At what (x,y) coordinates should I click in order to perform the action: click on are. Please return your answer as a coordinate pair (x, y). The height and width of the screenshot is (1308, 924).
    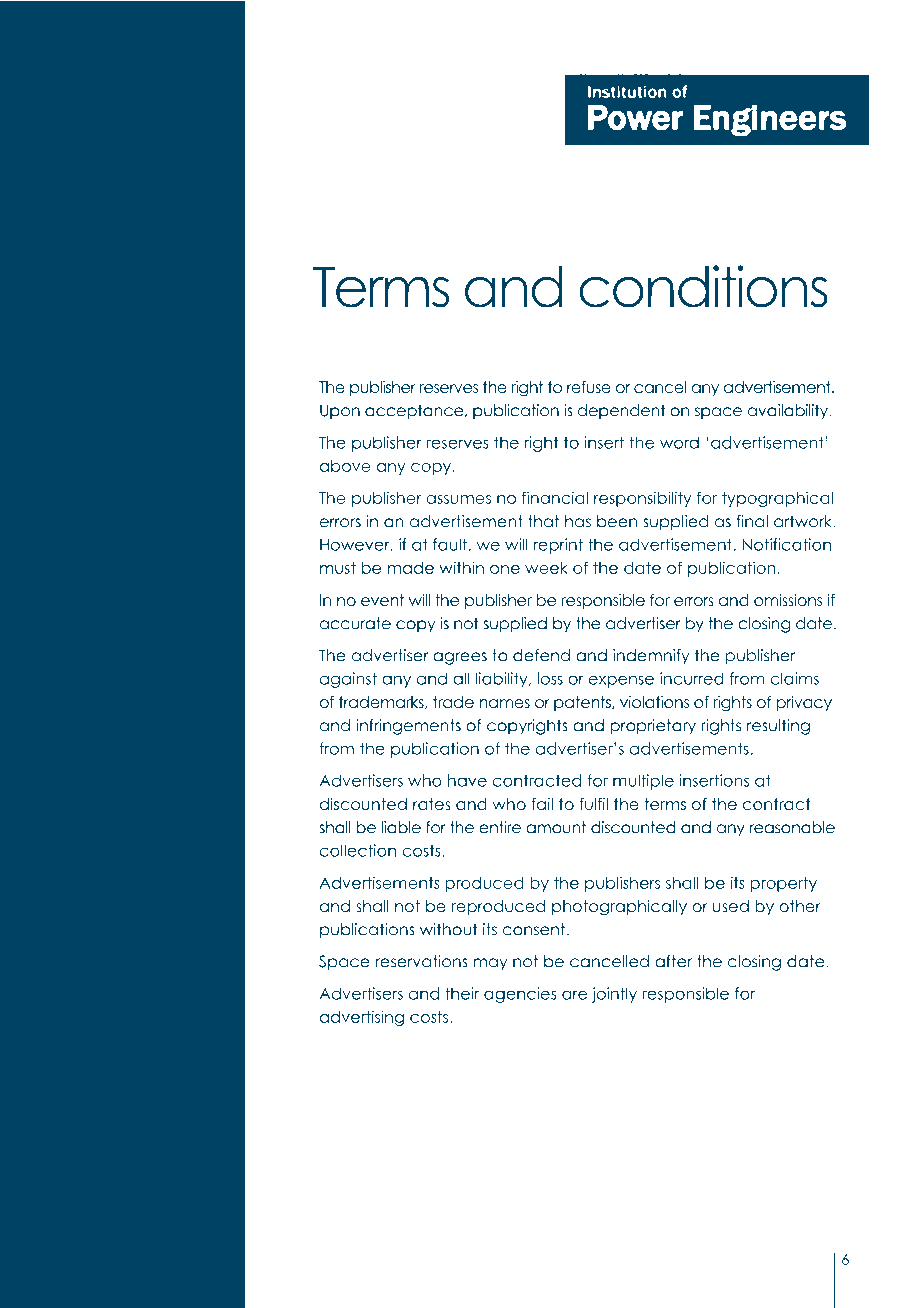
    Looking at the image, I should click on (574, 995).
